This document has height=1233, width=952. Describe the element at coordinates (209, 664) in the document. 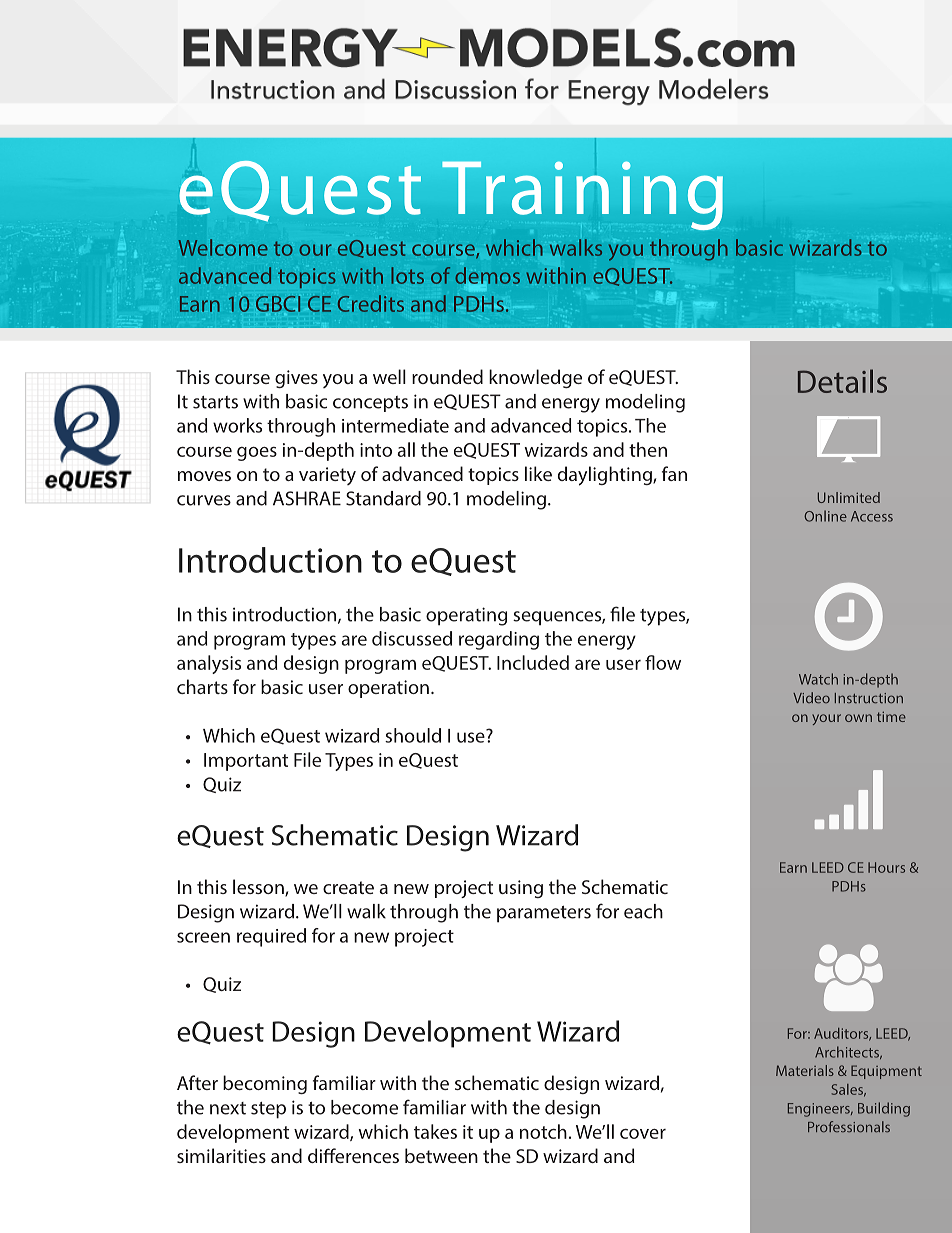

I see `analysis` at that location.
